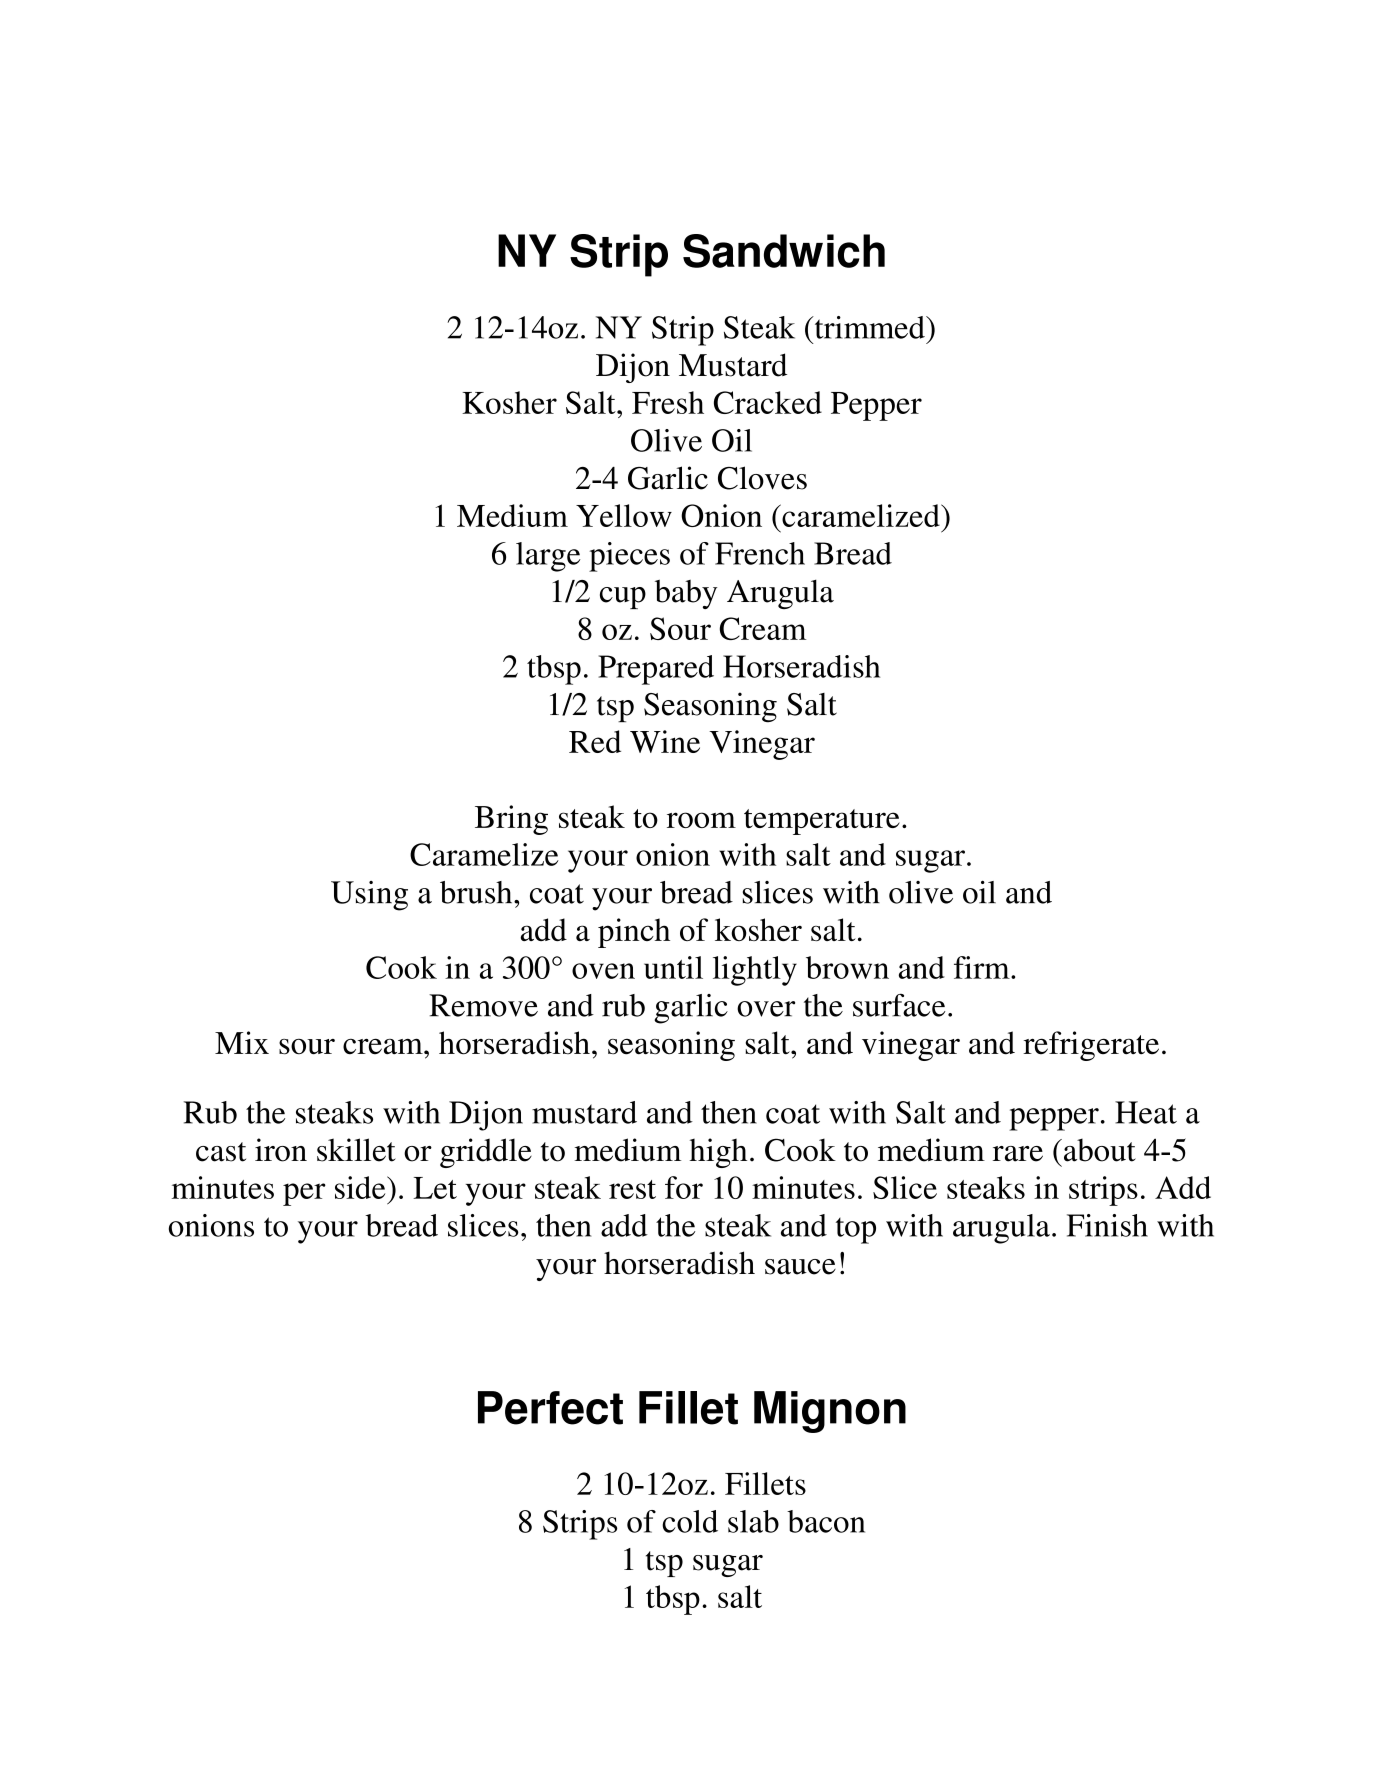 The height and width of the document is (1789, 1383). What do you see at coordinates (634, 933) in the document?
I see `pinch` at bounding box center [634, 933].
